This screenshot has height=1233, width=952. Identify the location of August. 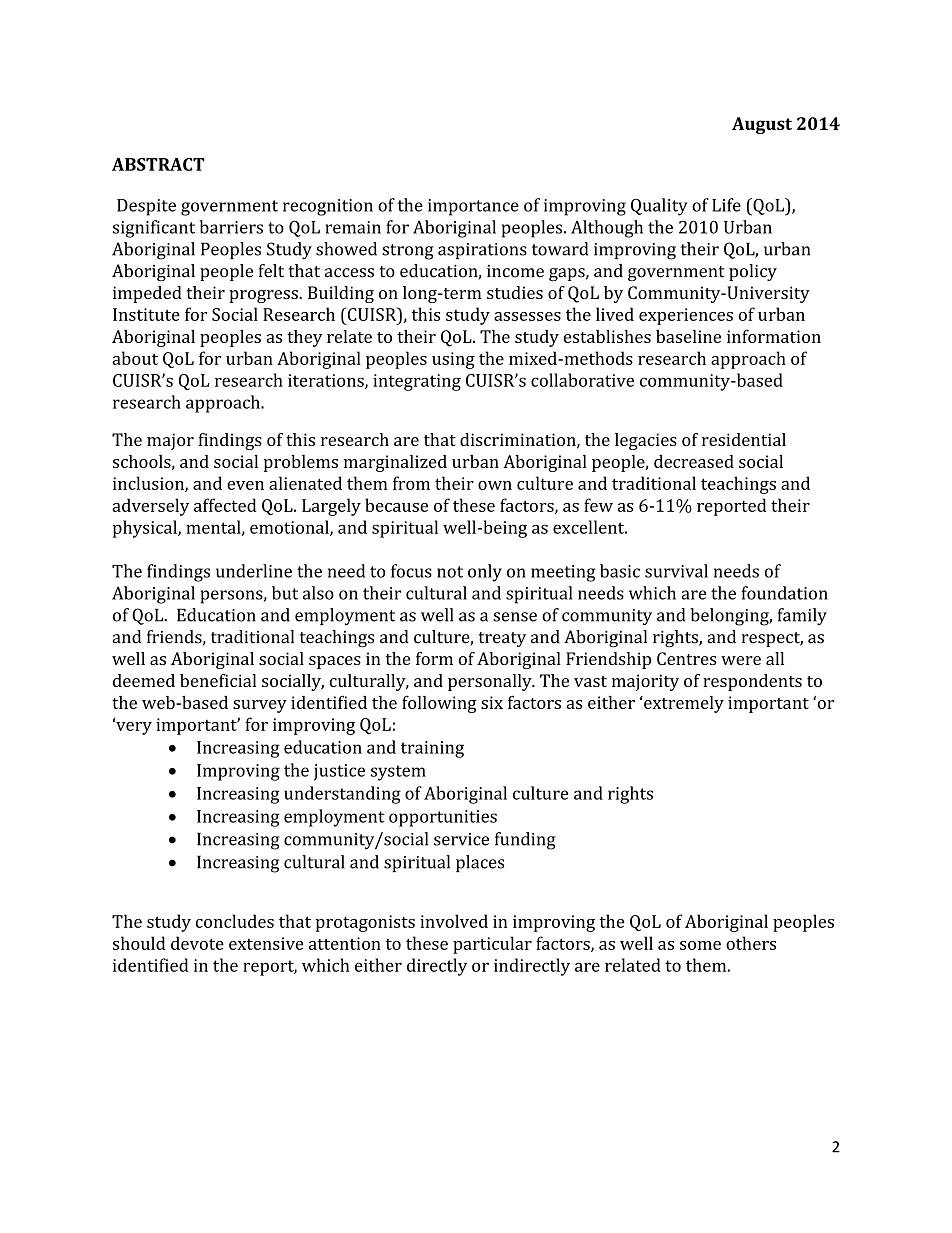
(762, 125).
